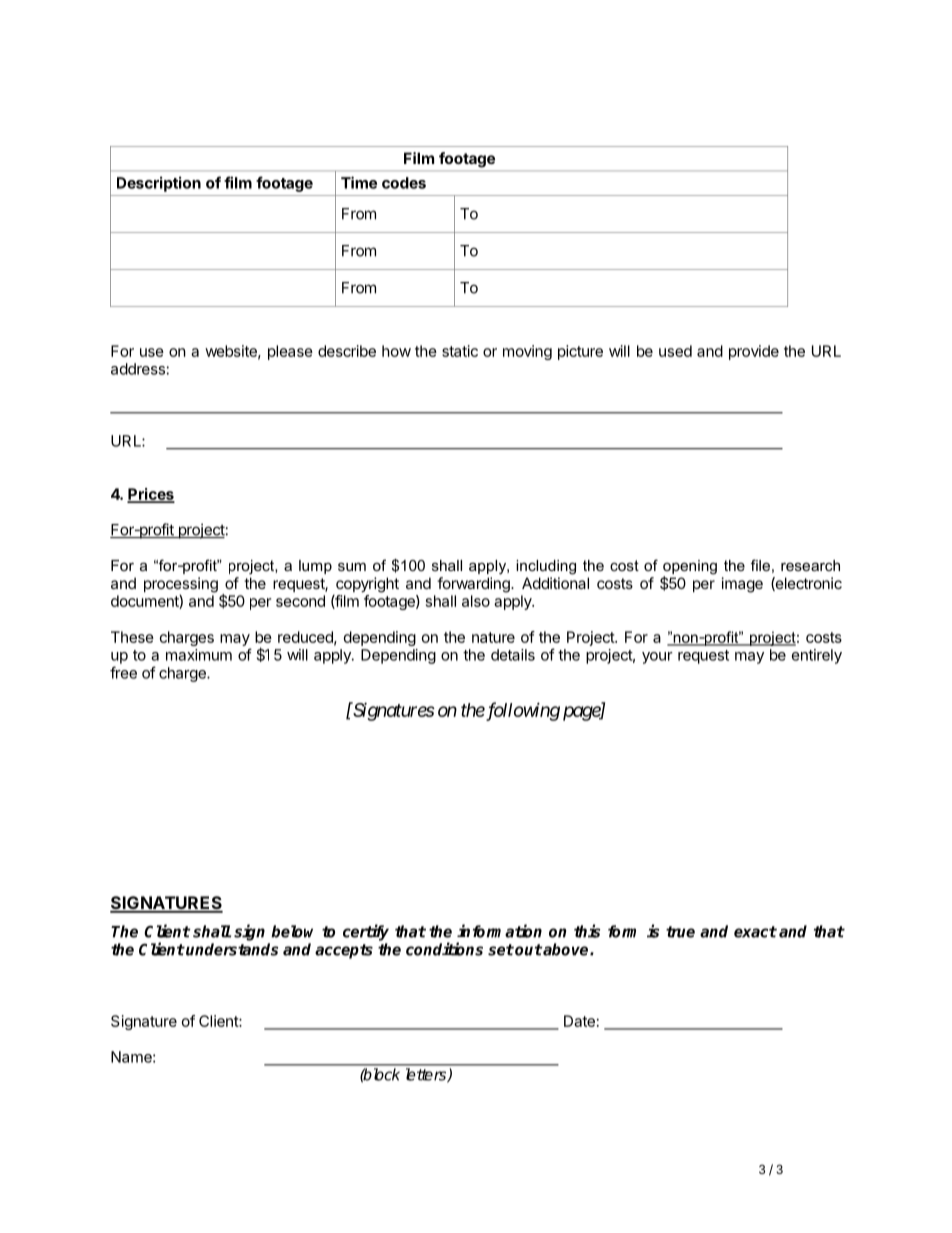 The width and height of the screenshot is (952, 1233). I want to click on Description, so click(159, 184).
